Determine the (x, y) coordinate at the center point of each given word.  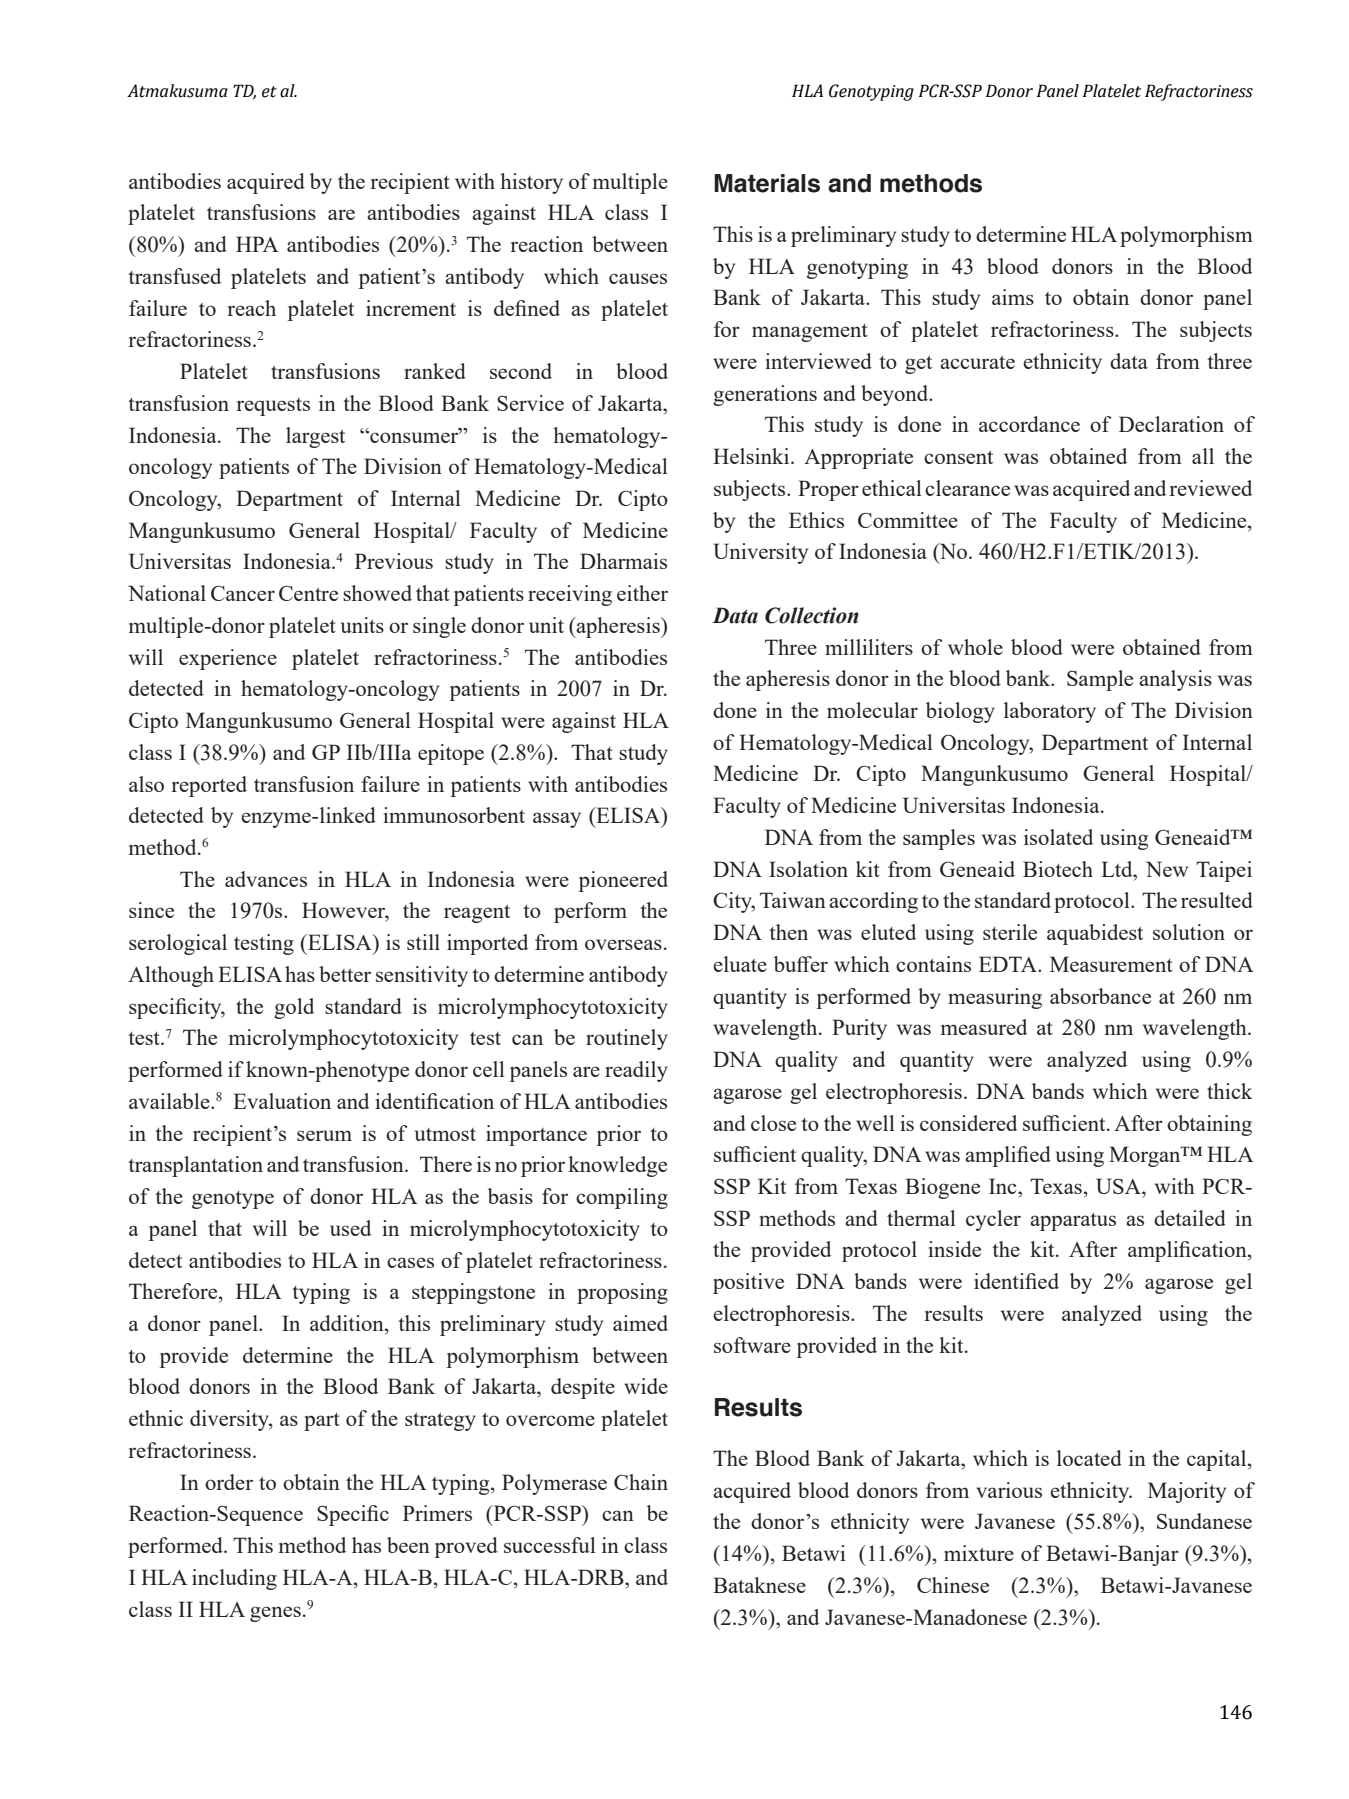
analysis (1175, 680)
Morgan (1146, 1156)
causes (638, 278)
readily (636, 1071)
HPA (257, 244)
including (234, 1579)
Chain (641, 1482)
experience (228, 659)
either (642, 593)
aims (1013, 297)
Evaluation (282, 1101)
